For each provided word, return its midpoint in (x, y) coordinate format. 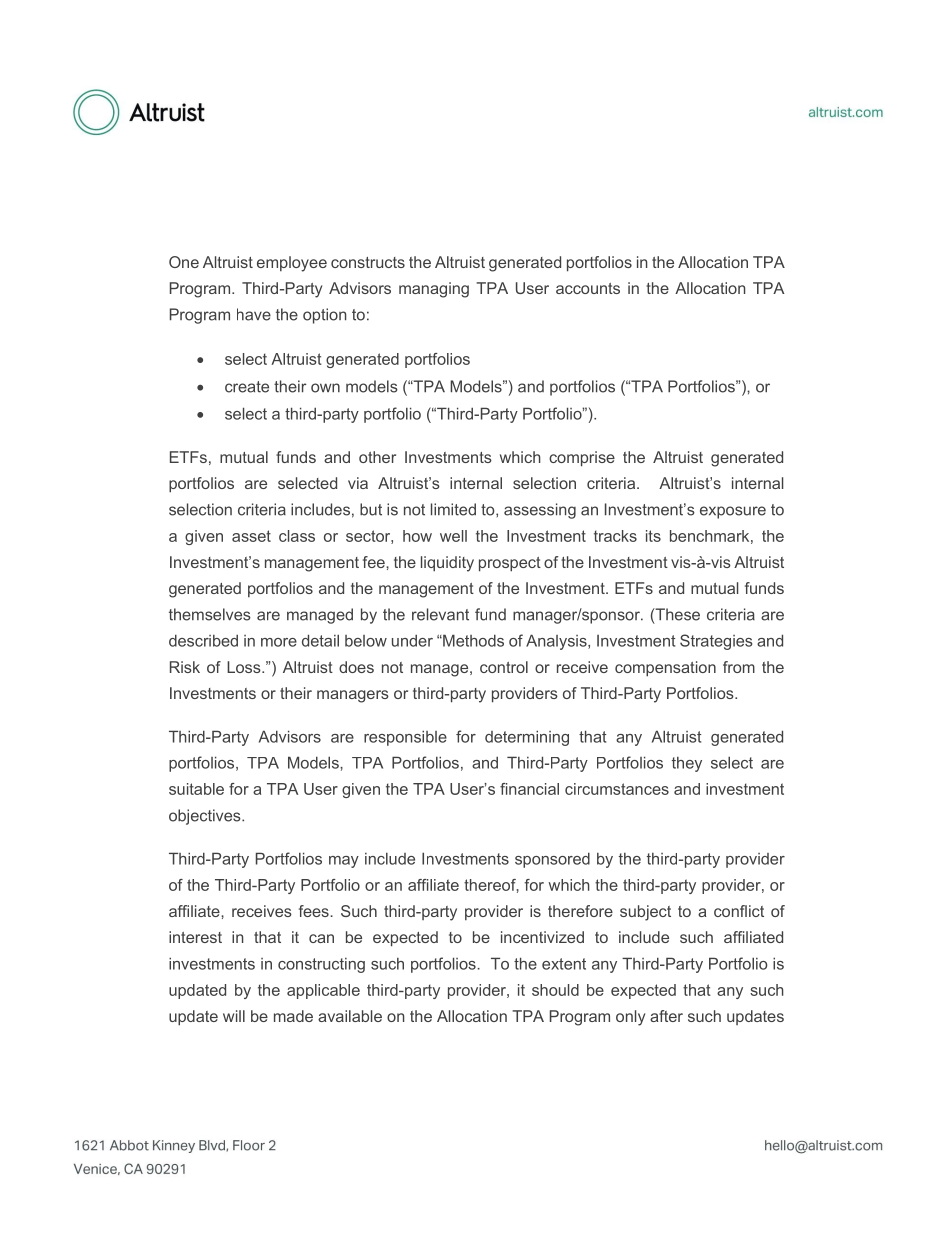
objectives (206, 817)
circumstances (617, 789)
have (254, 314)
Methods (472, 640)
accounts (588, 288)
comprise (582, 459)
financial (529, 789)
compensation (665, 669)
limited (453, 509)
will (234, 1016)
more (279, 642)
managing (434, 290)
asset (251, 536)
